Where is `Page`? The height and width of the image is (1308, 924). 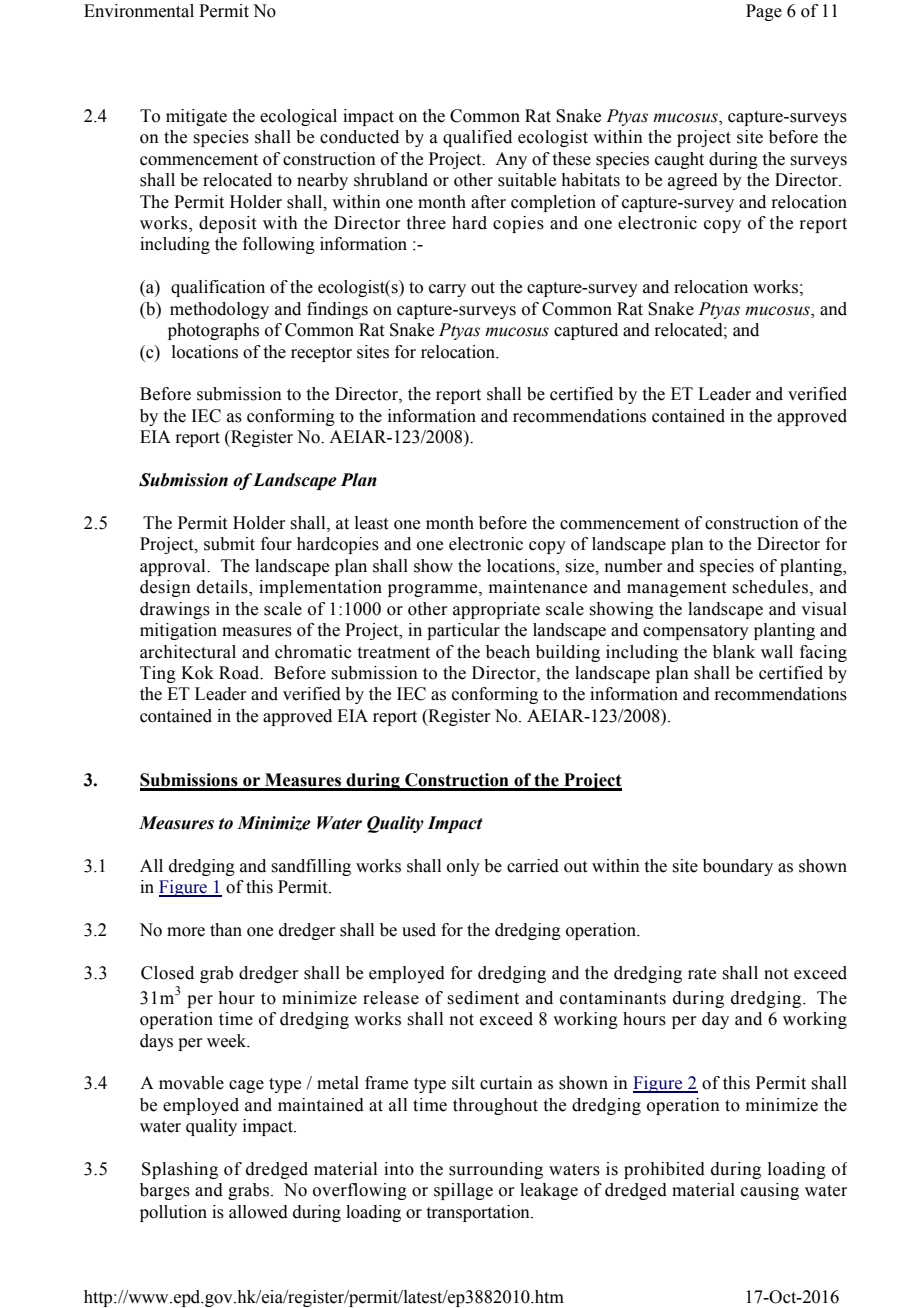 Page is located at coordinates (764, 12).
